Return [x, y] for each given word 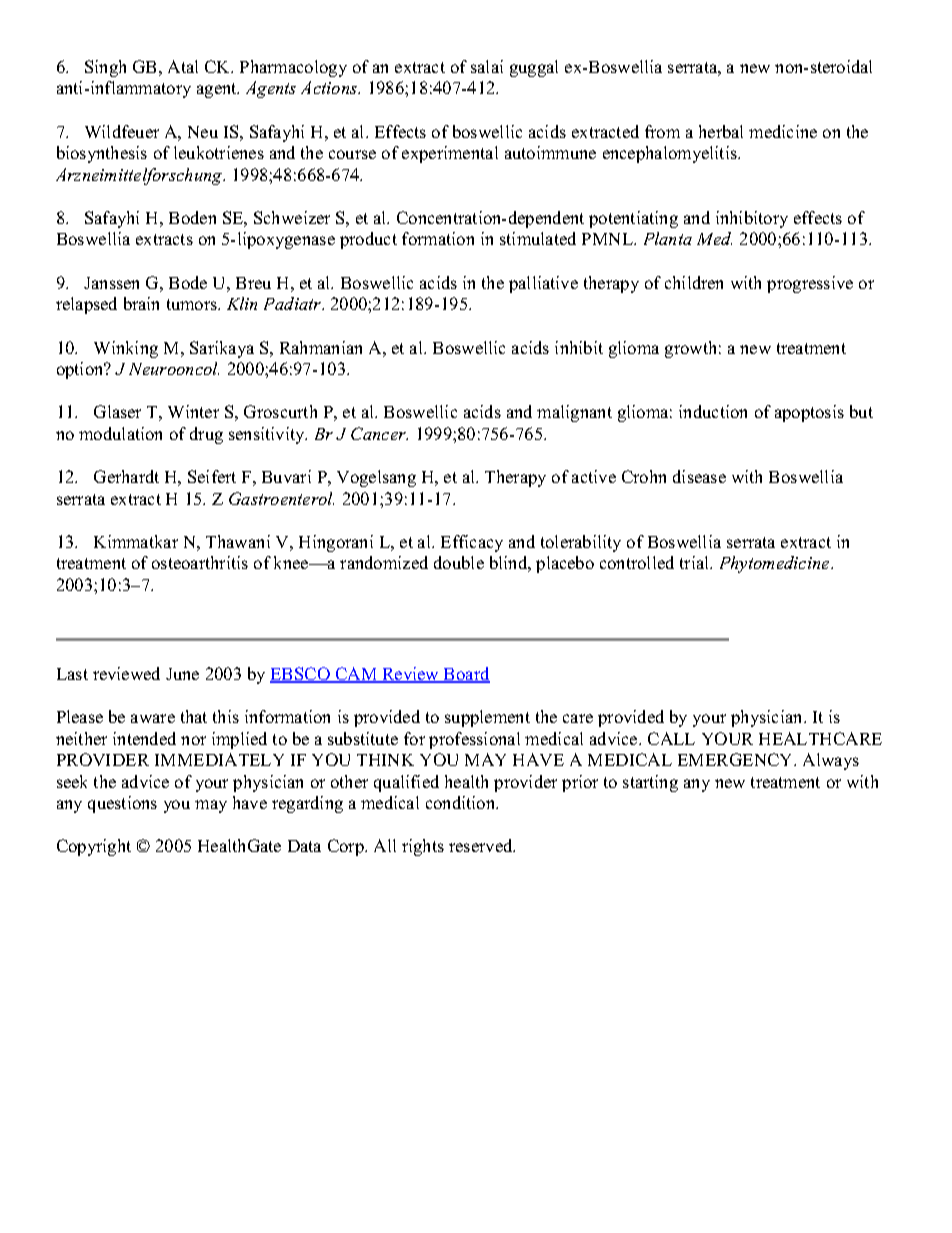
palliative [543, 284]
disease [699, 476]
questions [122, 804]
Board [466, 675]
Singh [105, 68]
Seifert [212, 476]
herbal [721, 131]
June [182, 674]
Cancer [379, 433]
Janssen [111, 283]
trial [696, 562]
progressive [810, 284]
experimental [450, 154]
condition [462, 802]
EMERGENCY [737, 759]
